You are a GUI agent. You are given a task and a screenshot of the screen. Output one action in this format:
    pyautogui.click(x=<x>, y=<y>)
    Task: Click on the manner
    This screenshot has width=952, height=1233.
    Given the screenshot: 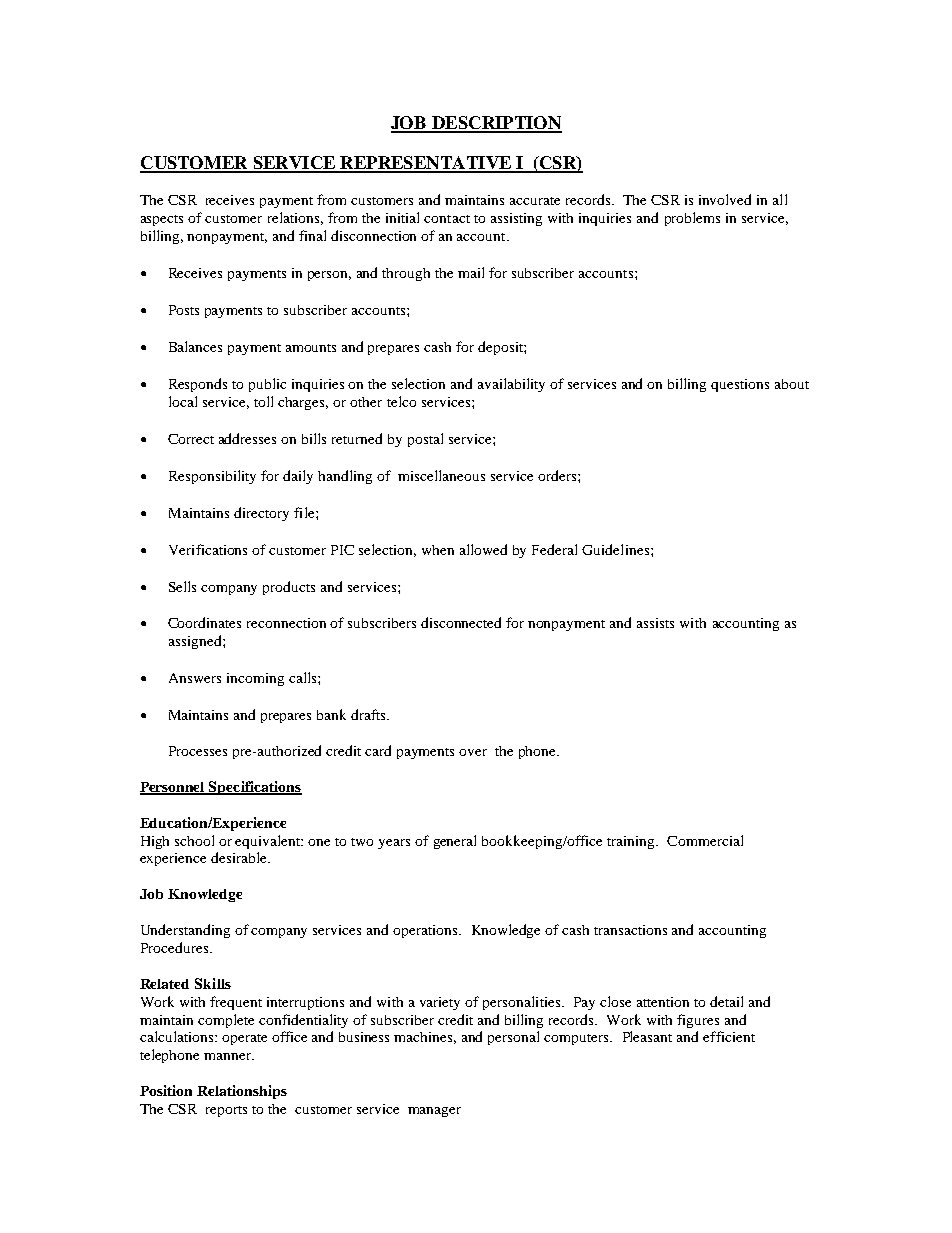 What is the action you would take?
    pyautogui.click(x=229, y=1056)
